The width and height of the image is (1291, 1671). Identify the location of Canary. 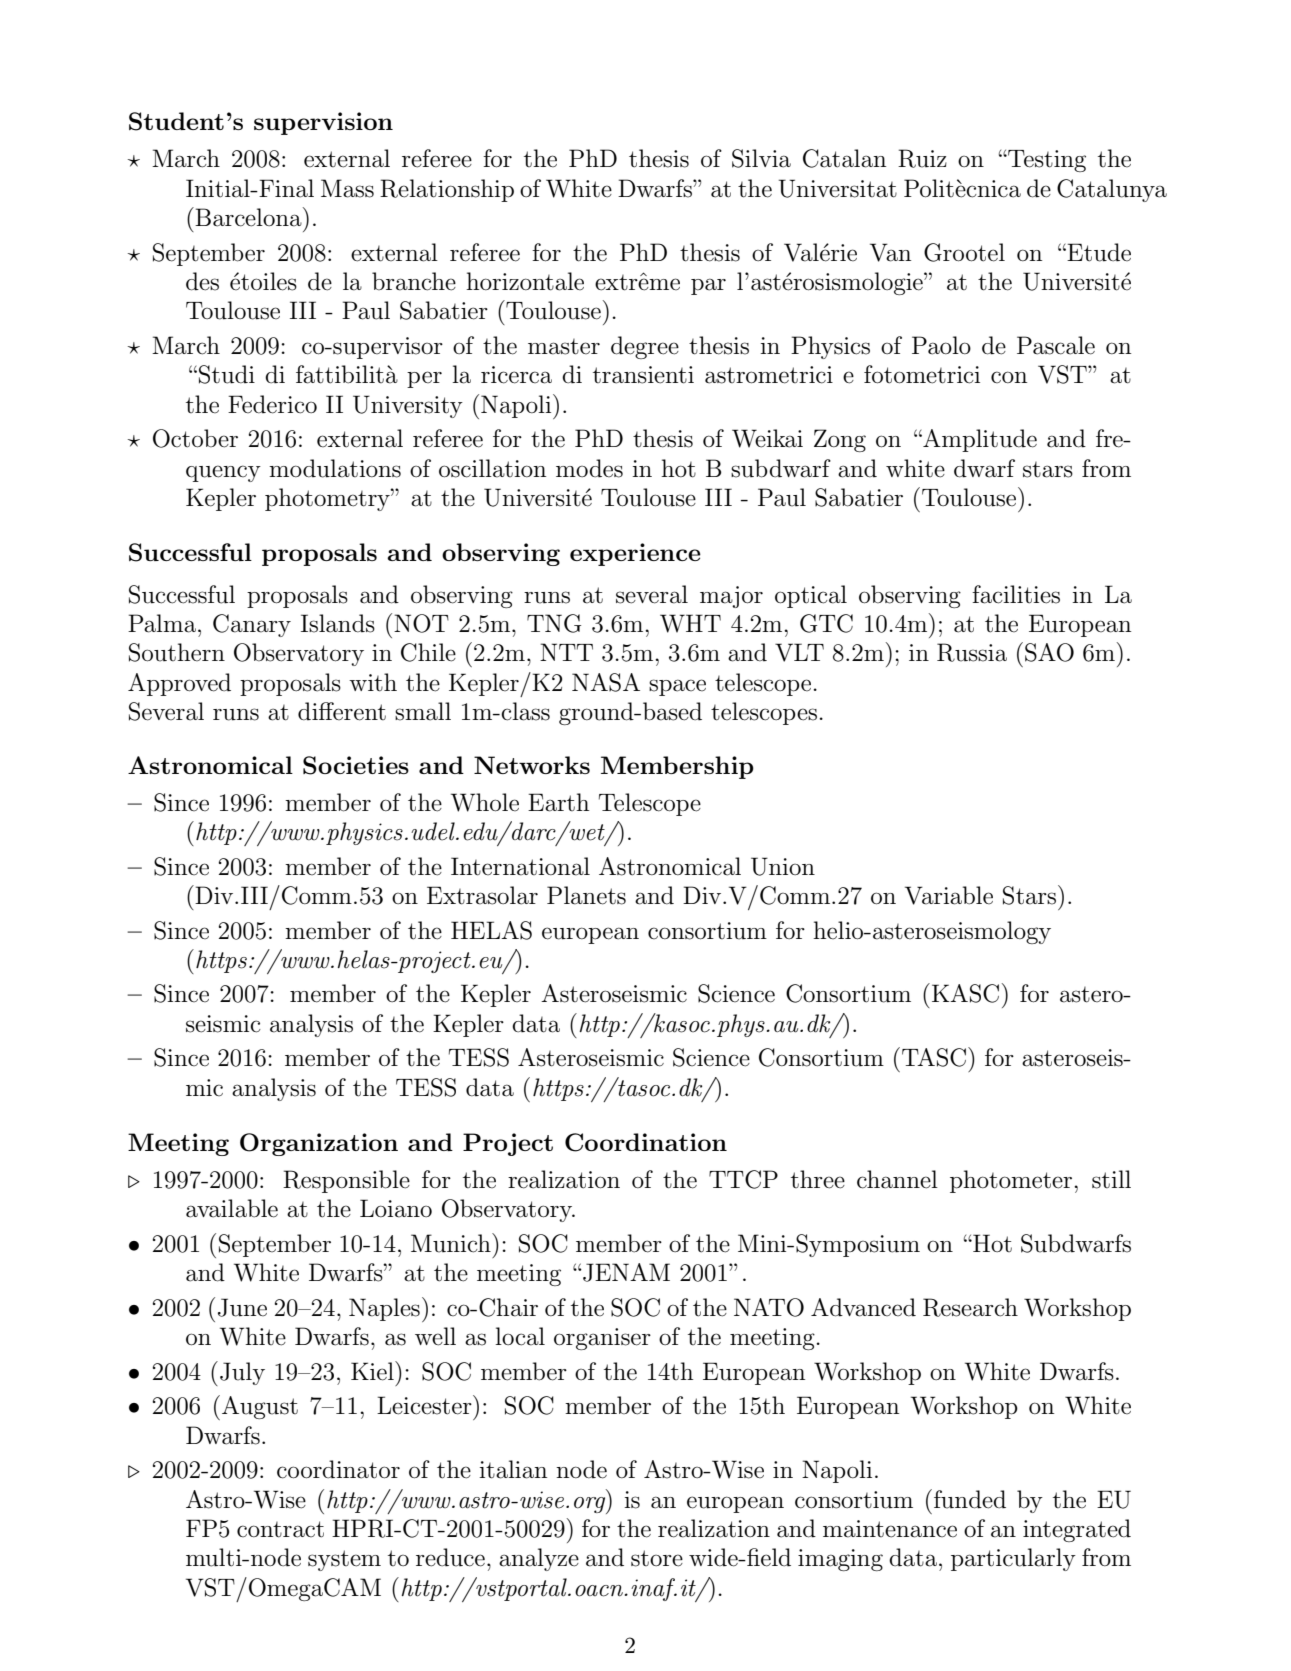
(252, 625).
